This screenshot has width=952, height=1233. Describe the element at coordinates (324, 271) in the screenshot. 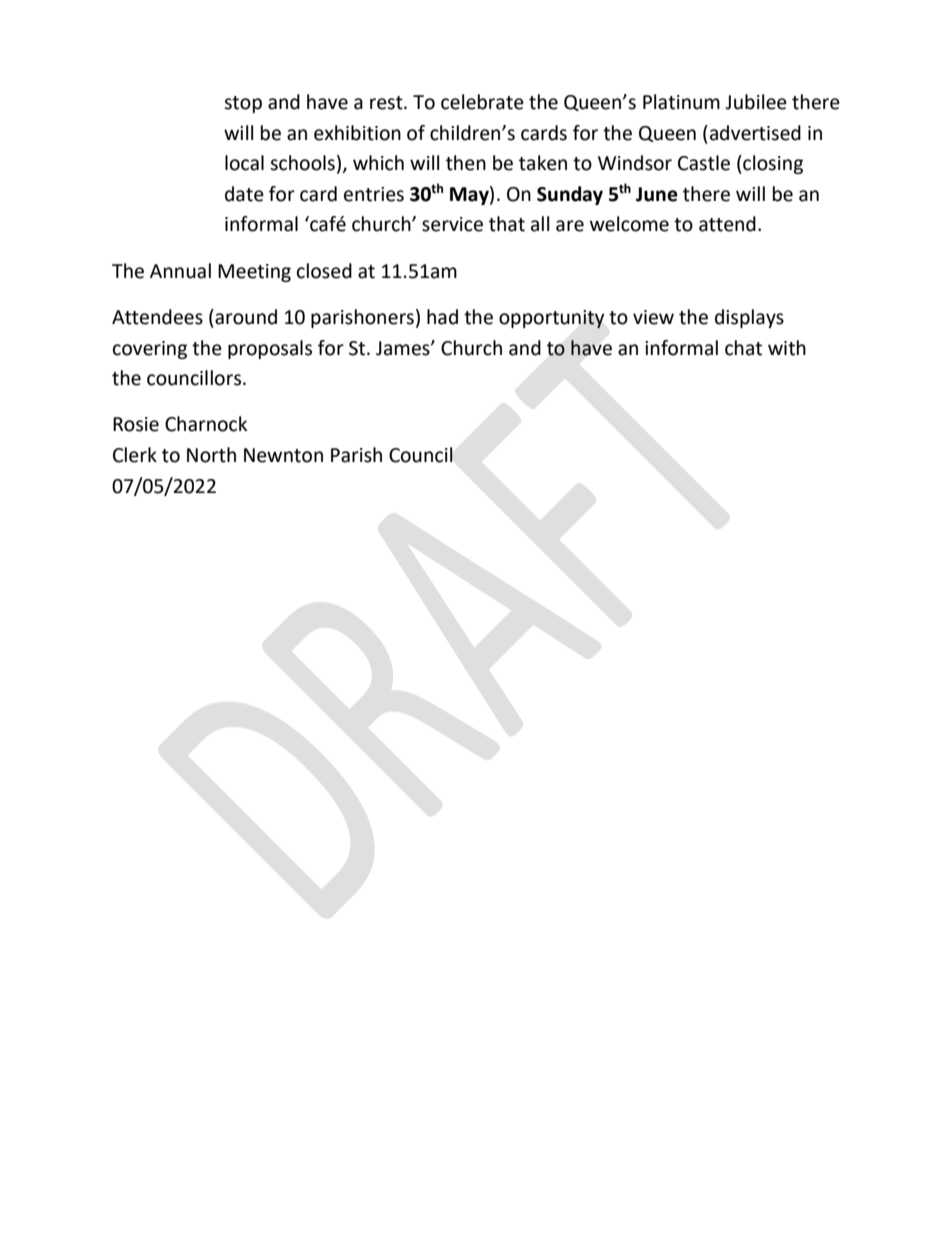

I see `closed` at that location.
